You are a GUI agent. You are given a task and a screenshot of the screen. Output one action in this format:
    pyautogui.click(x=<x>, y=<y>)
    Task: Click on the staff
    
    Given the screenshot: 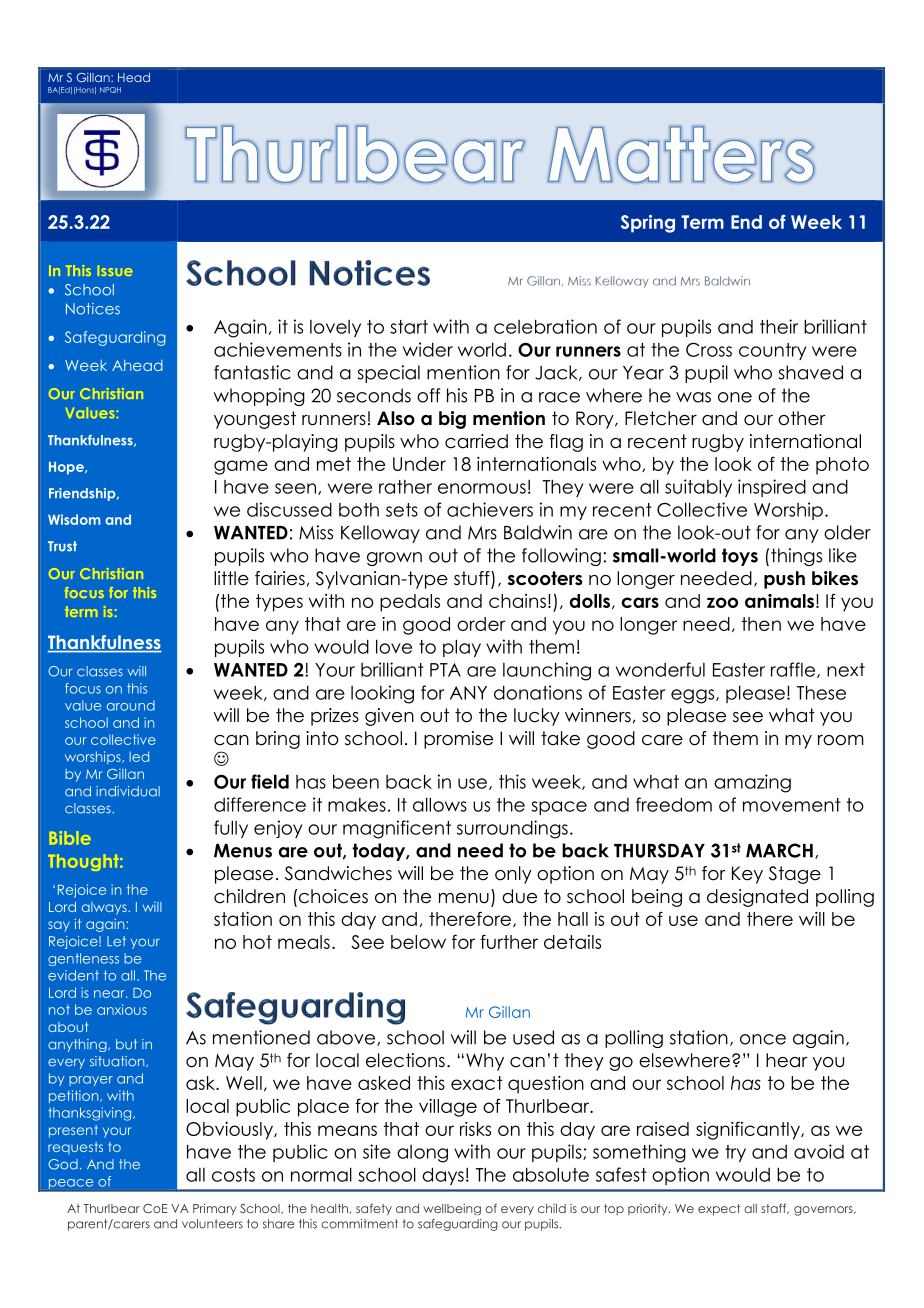 What is the action you would take?
    pyautogui.click(x=775, y=1208)
